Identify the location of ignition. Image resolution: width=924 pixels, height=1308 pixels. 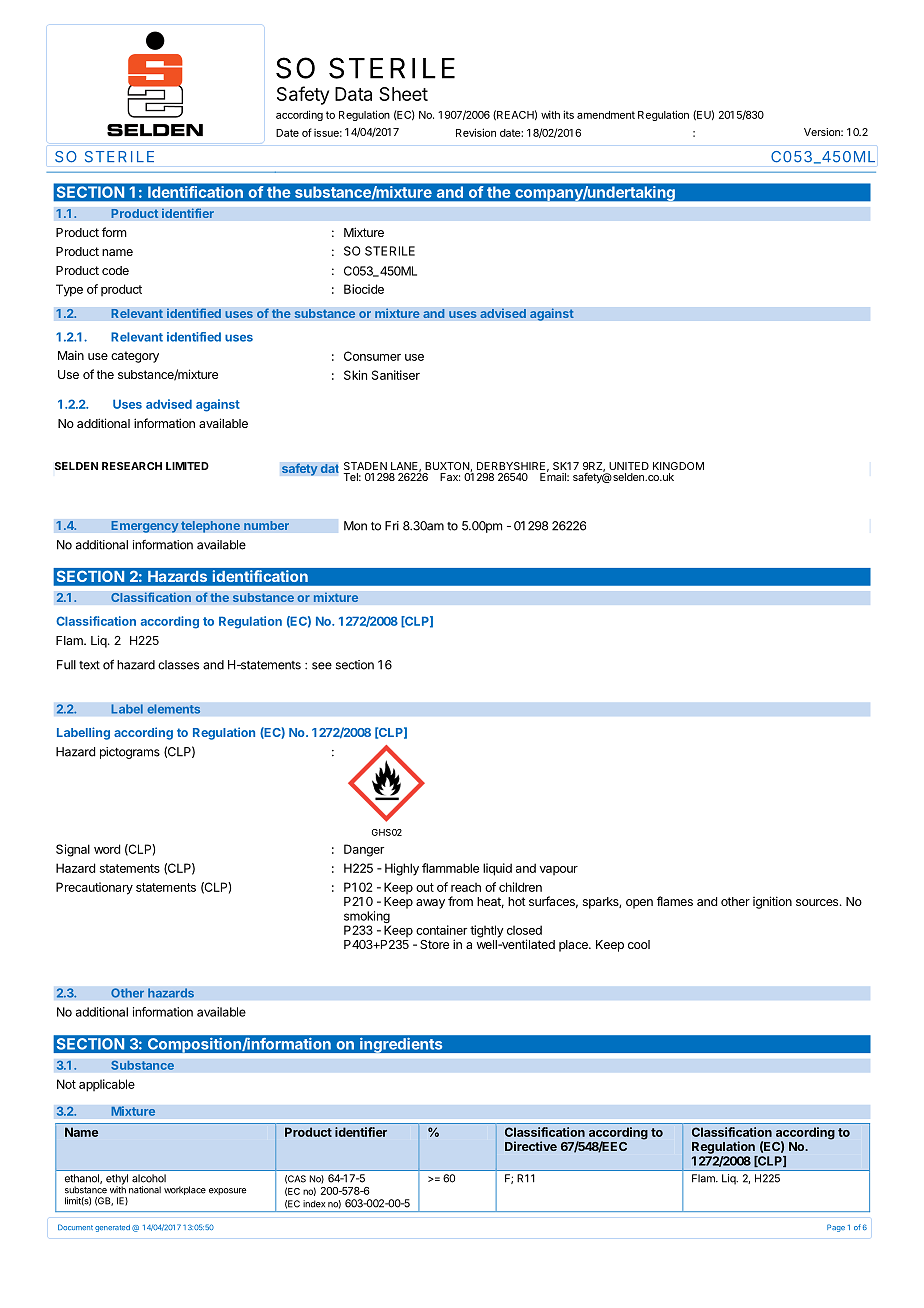
(772, 902).
